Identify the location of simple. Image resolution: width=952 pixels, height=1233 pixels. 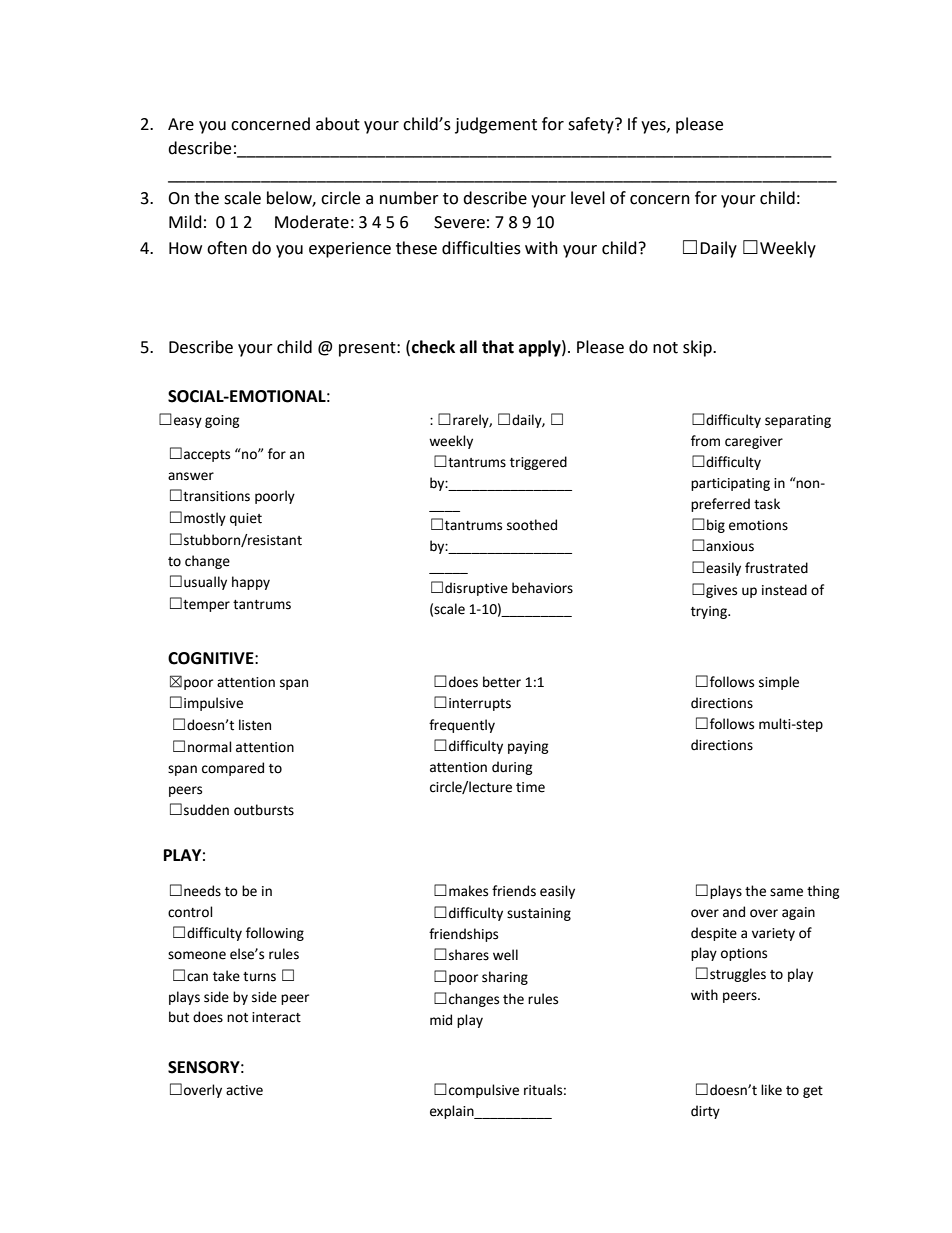
(779, 683).
